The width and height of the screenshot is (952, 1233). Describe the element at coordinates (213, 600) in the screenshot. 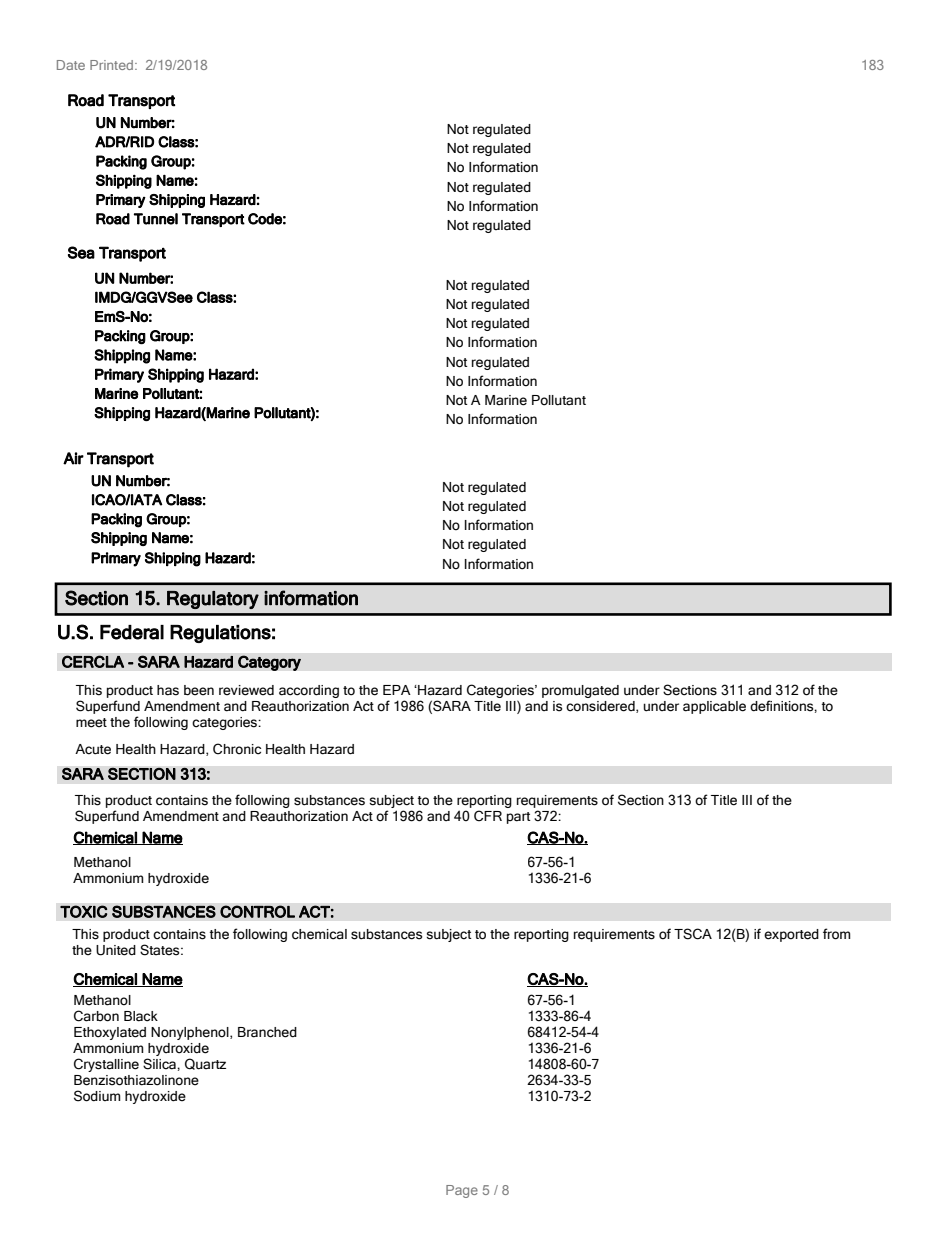

I see `Regulatory` at that location.
